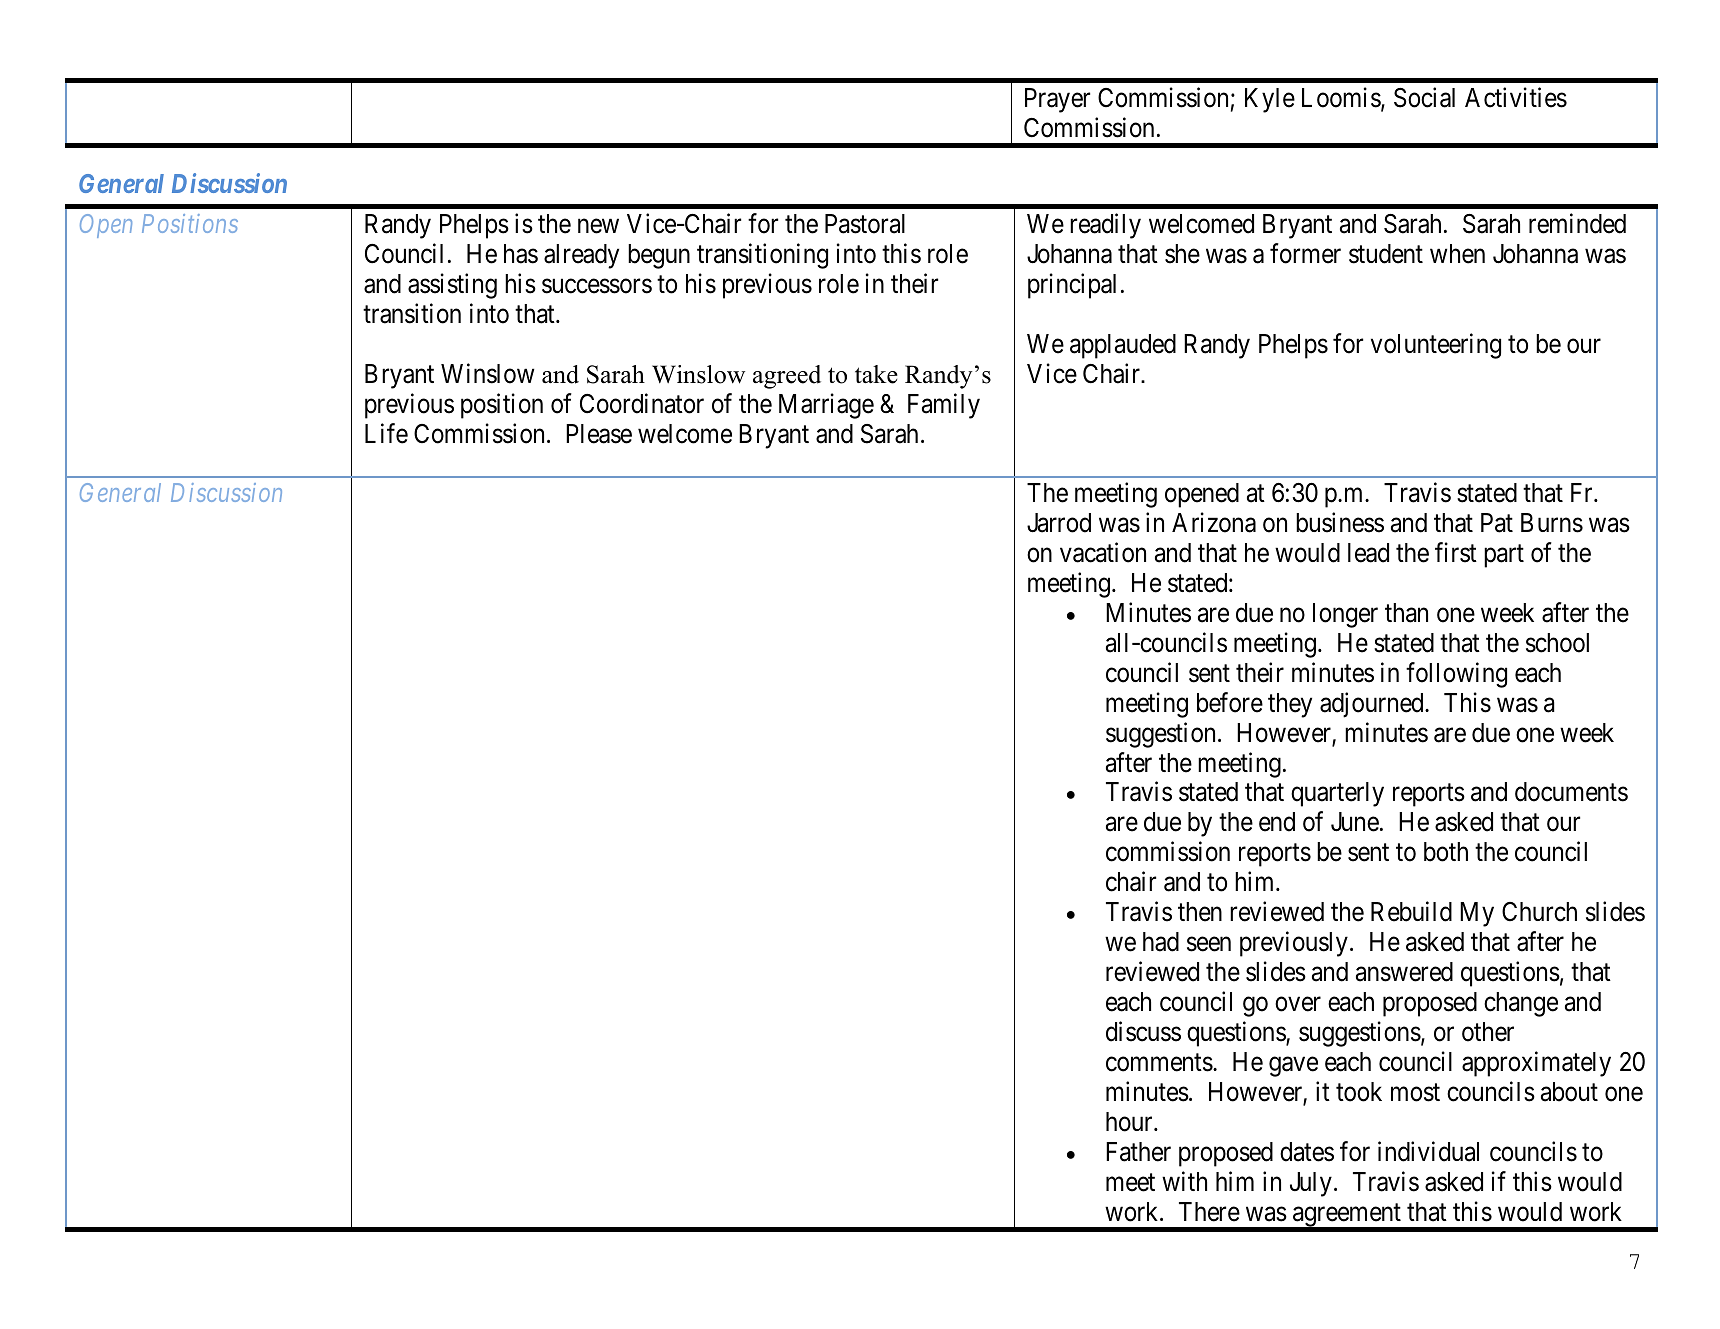 Image resolution: width=1720 pixels, height=1329 pixels. Describe the element at coordinates (1446, 852) in the page. I see `both` at that location.
